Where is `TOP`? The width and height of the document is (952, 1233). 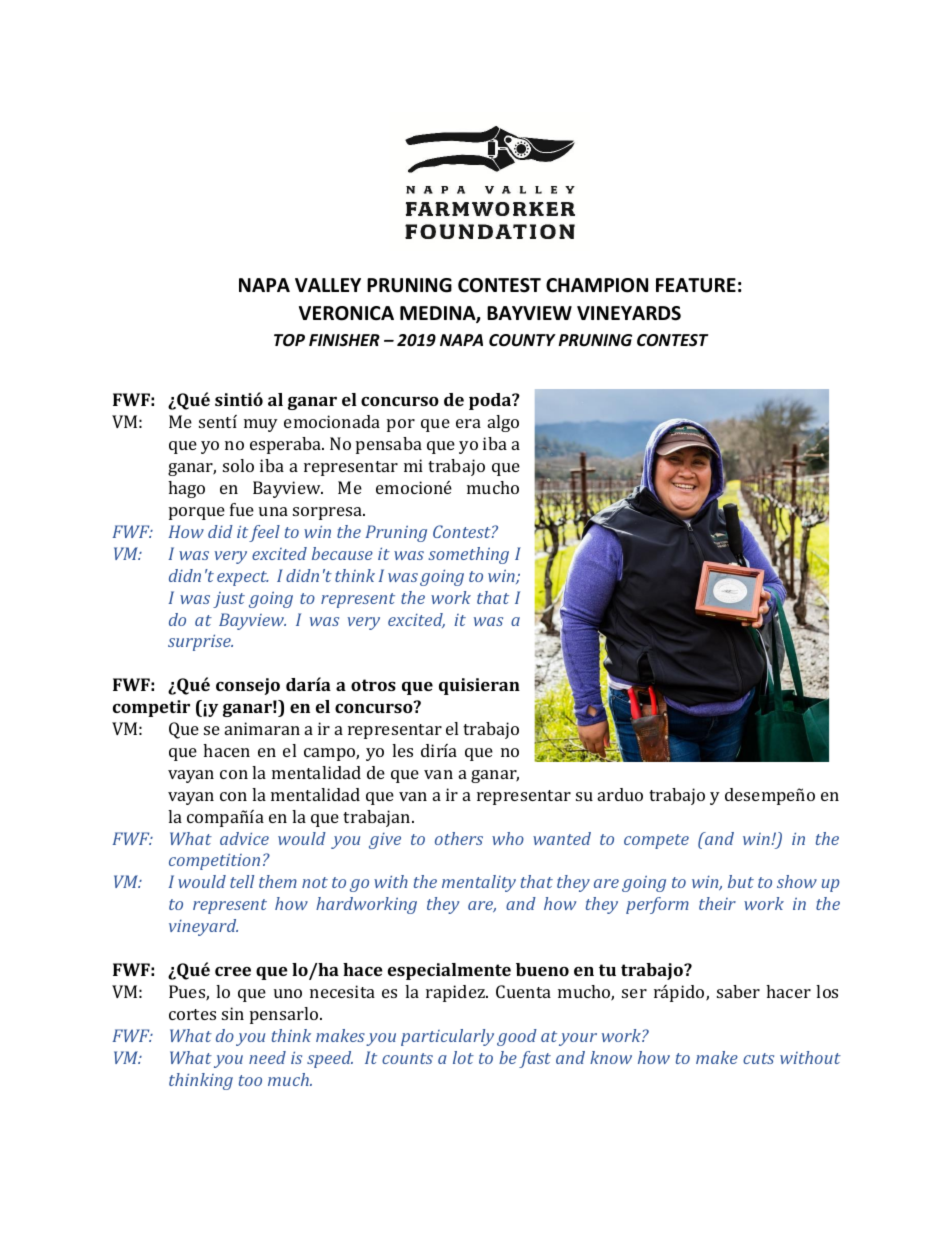
TOP is located at coordinates (289, 340).
